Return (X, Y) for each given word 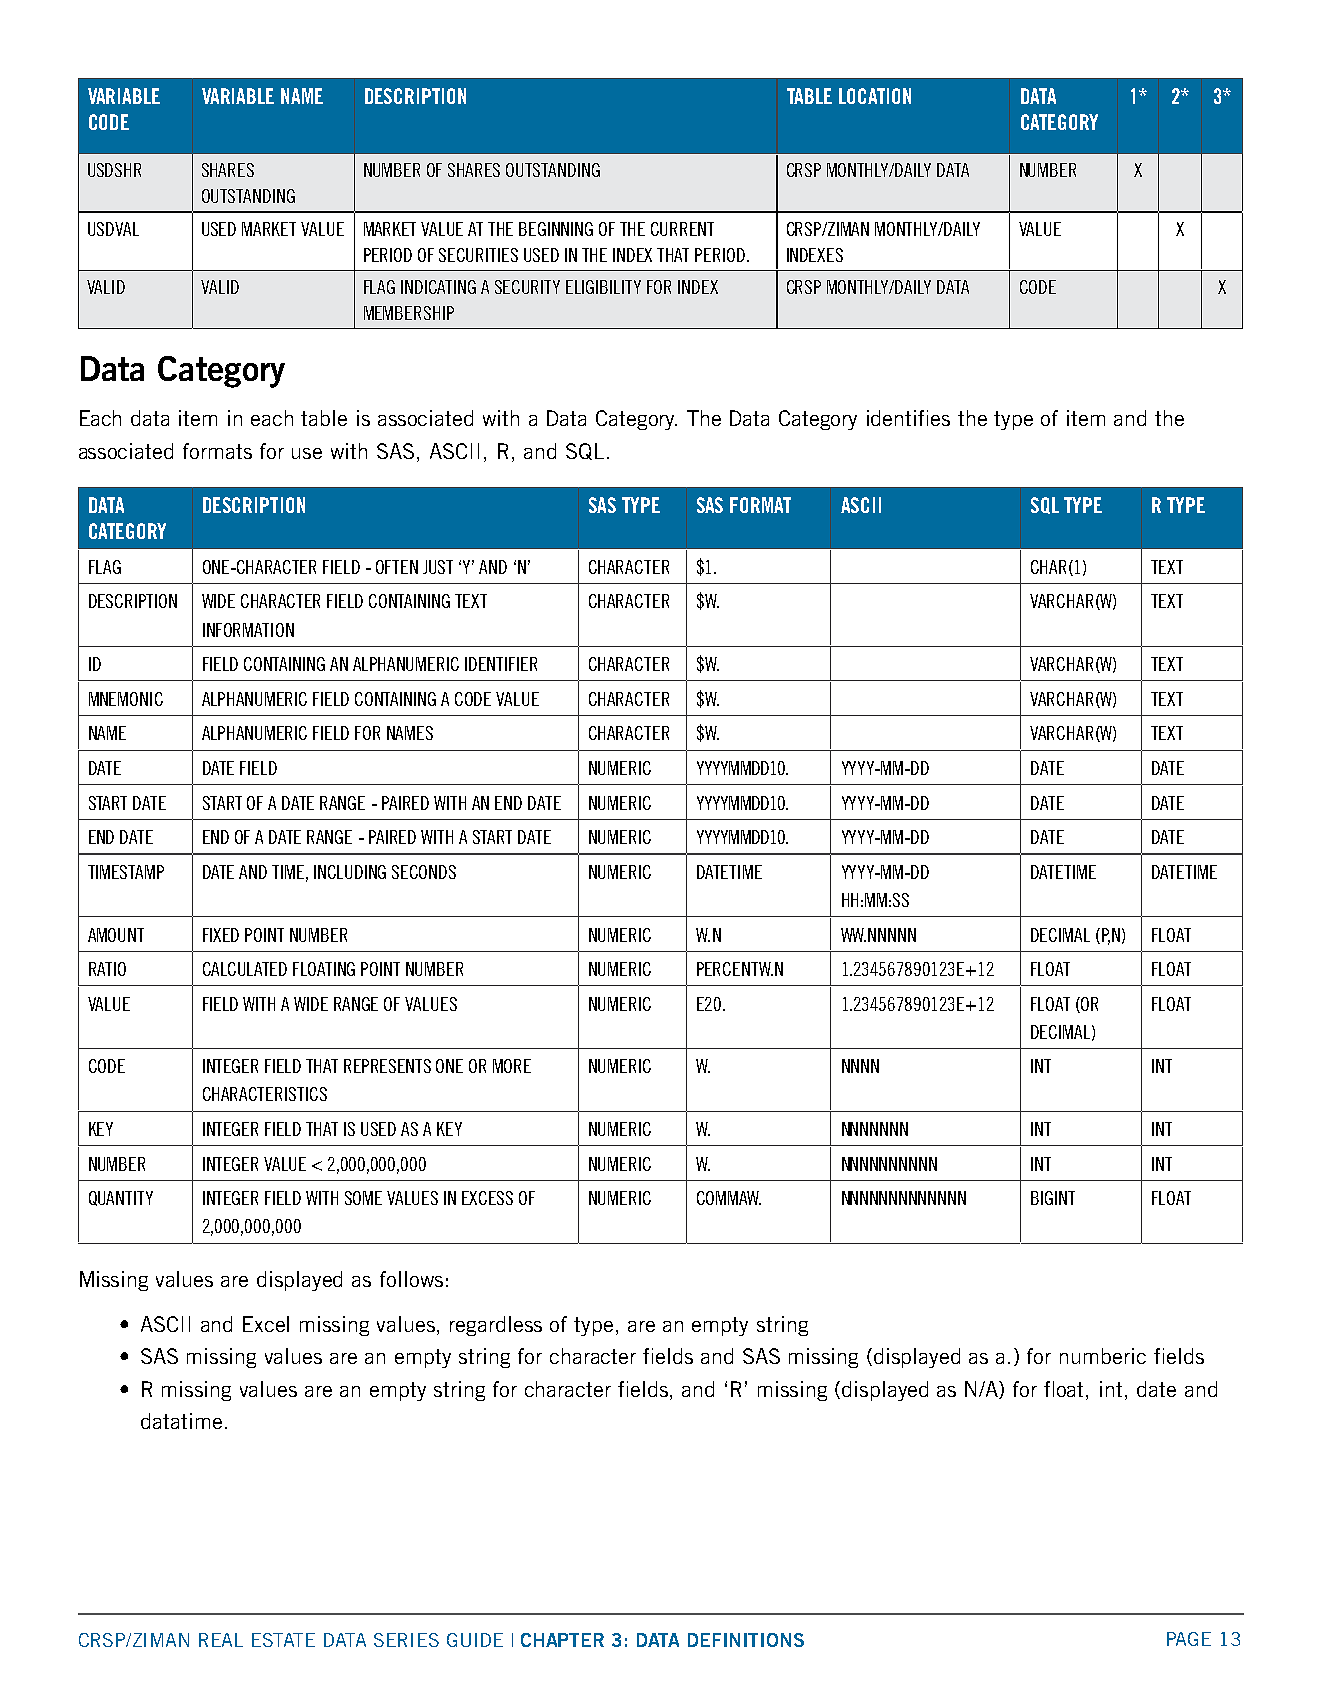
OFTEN (397, 567)
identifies (908, 418)
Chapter (562, 1640)
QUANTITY (121, 1198)
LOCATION (875, 96)
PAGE (1189, 1639)
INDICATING (438, 287)
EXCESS (487, 1198)
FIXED (221, 935)
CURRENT (682, 229)
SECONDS (424, 872)
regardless (496, 1326)
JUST (438, 567)
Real (221, 1640)
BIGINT (1053, 1198)
